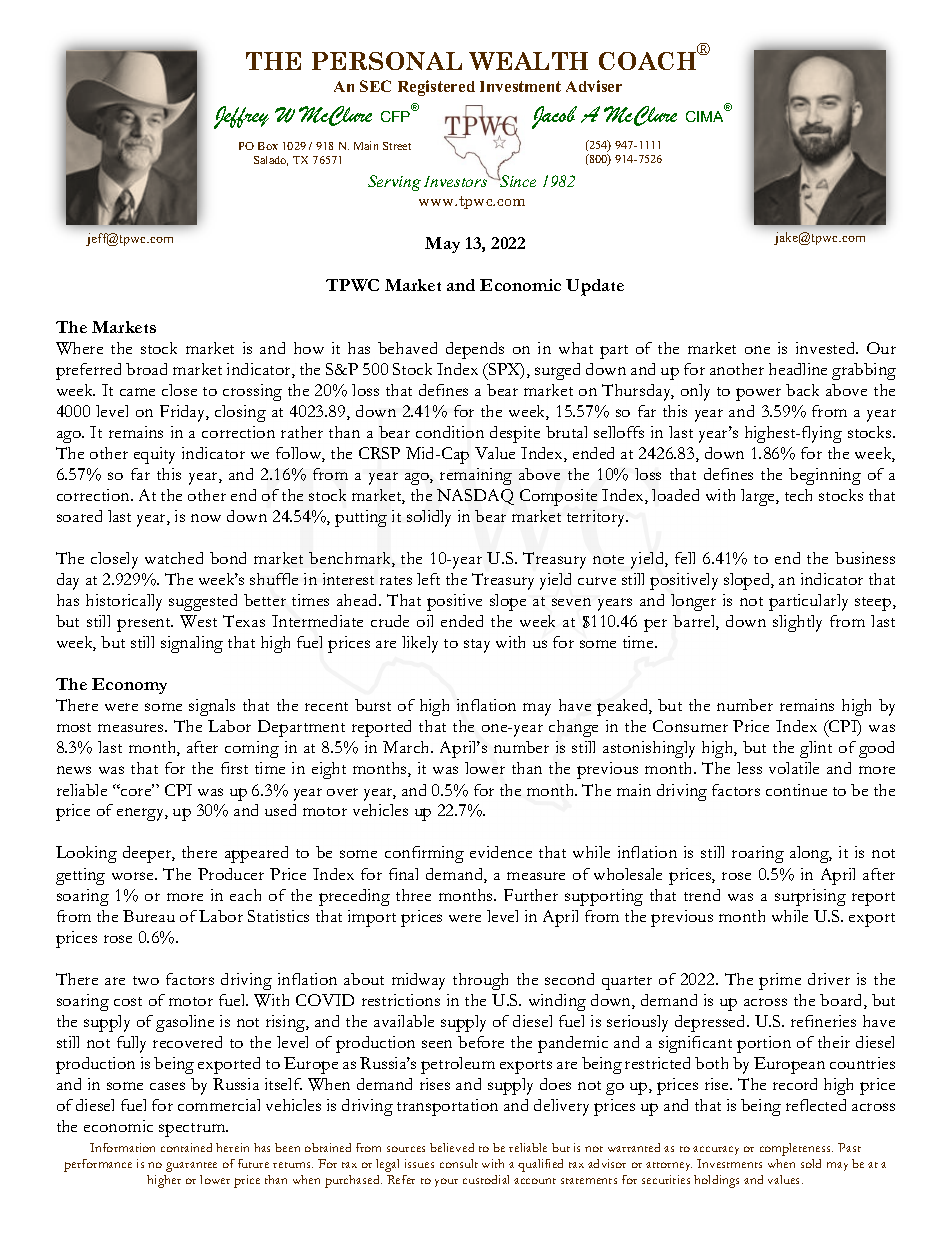 Image resolution: width=952 pixels, height=1233 pixels. Describe the element at coordinates (594, 86) in the document. I see `Adviser` at that location.
